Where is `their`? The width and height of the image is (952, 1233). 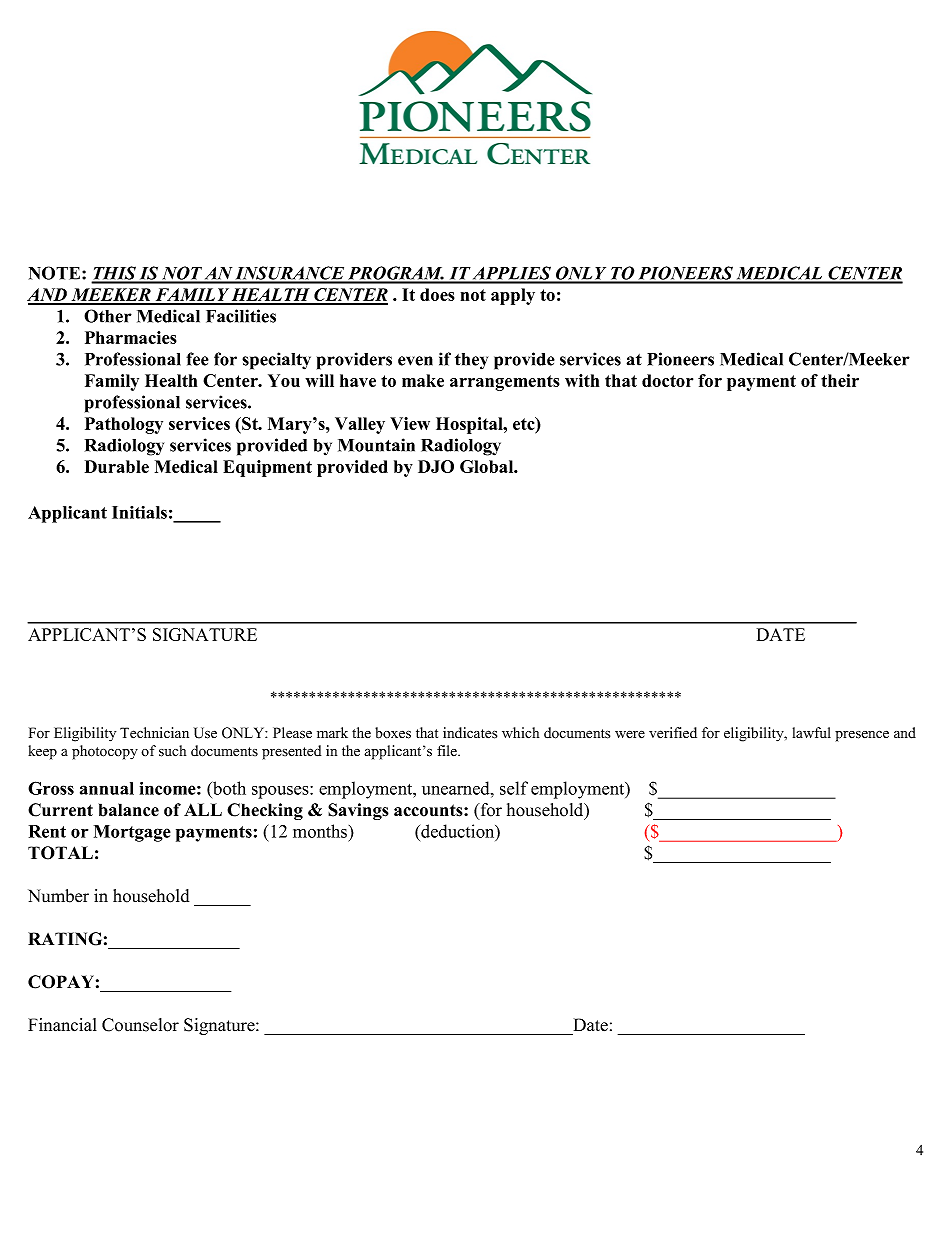
their is located at coordinates (840, 380).
